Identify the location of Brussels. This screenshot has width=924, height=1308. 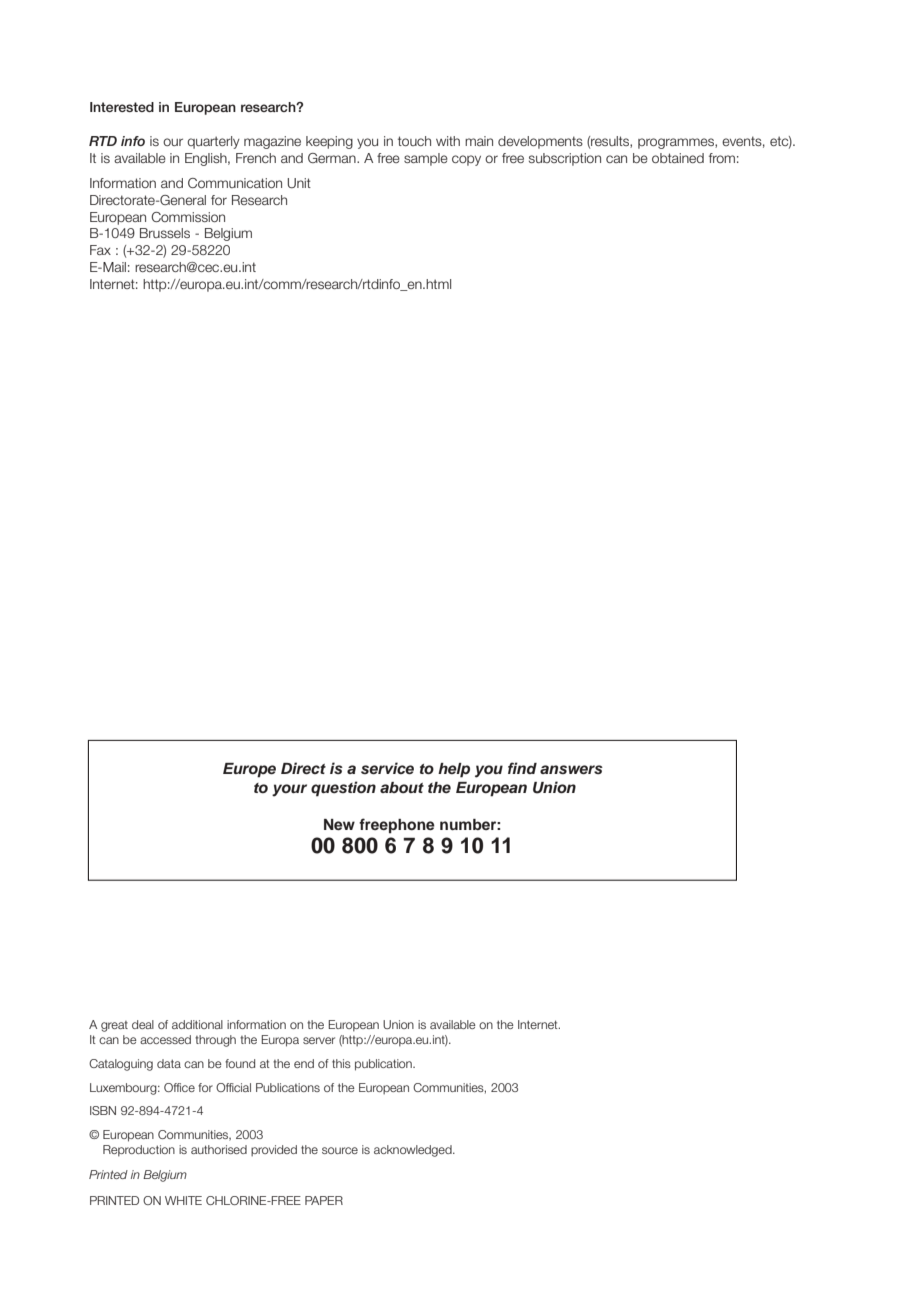
(165, 233).
